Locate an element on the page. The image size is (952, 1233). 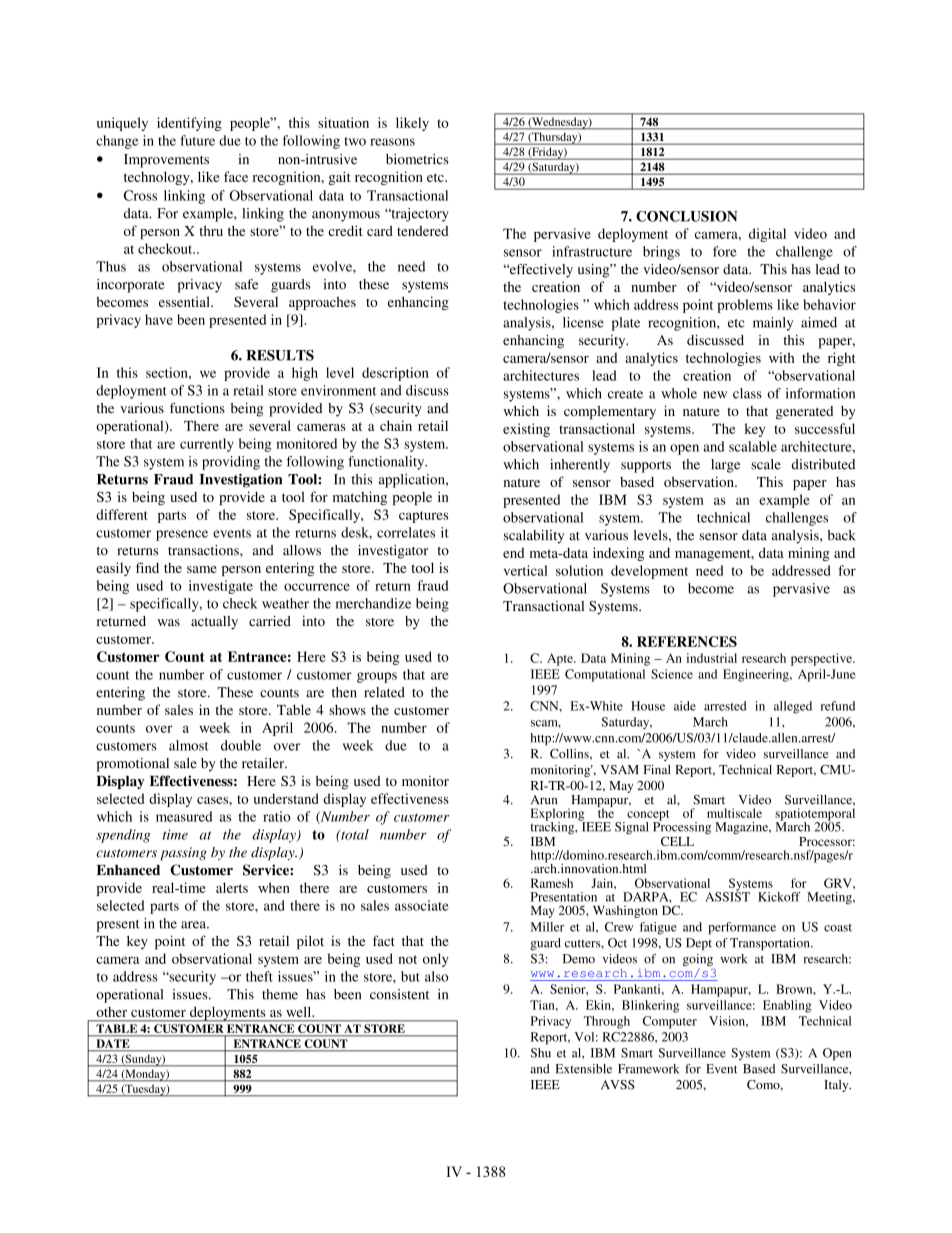
actually is located at coordinates (214, 623).
